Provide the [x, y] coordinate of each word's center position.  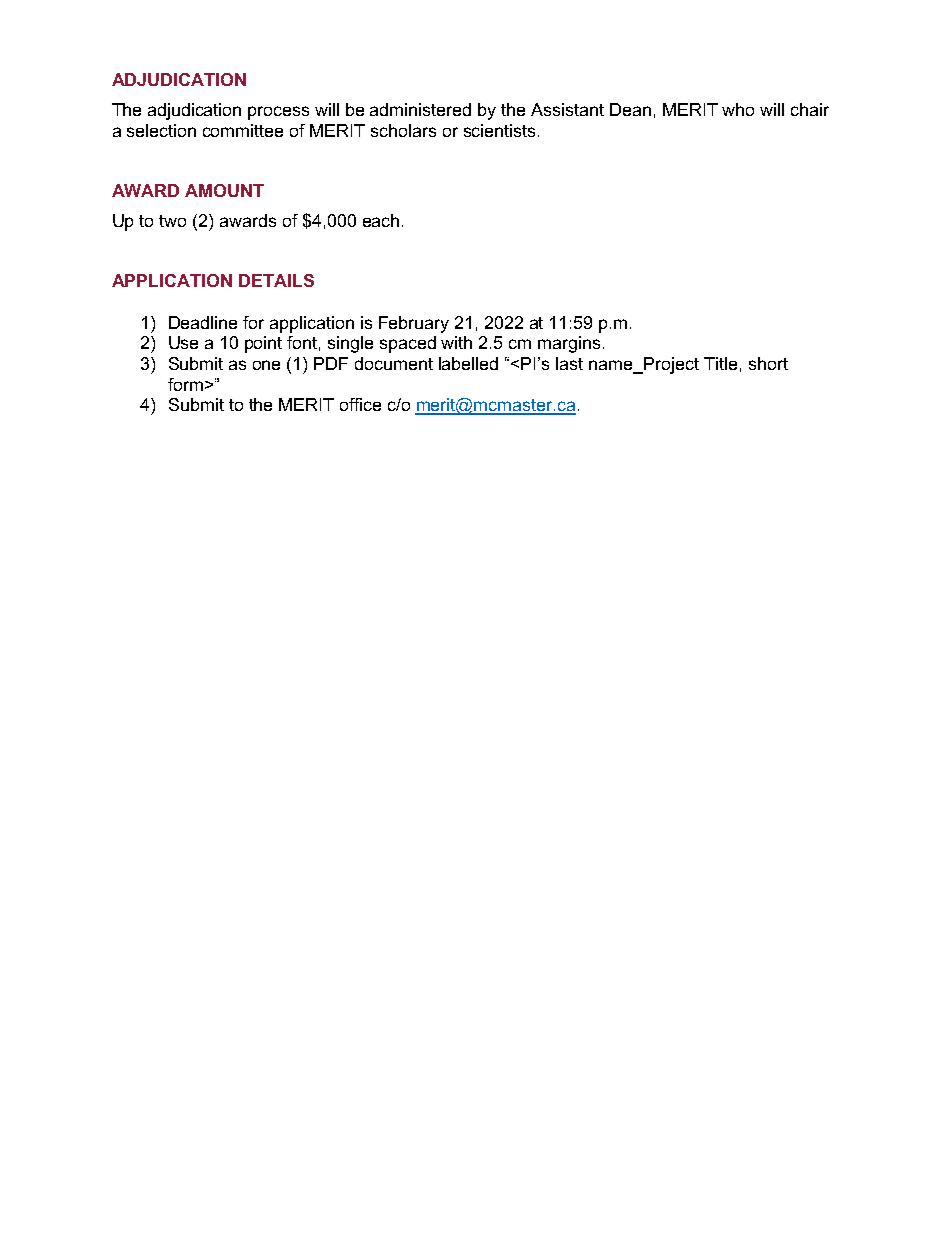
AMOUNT [224, 190]
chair [810, 109]
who [738, 109]
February [414, 324]
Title [720, 363]
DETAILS [276, 280]
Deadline [203, 322]
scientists [499, 130]
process [278, 113]
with [456, 342]
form [185, 384]
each [381, 220]
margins [569, 344]
